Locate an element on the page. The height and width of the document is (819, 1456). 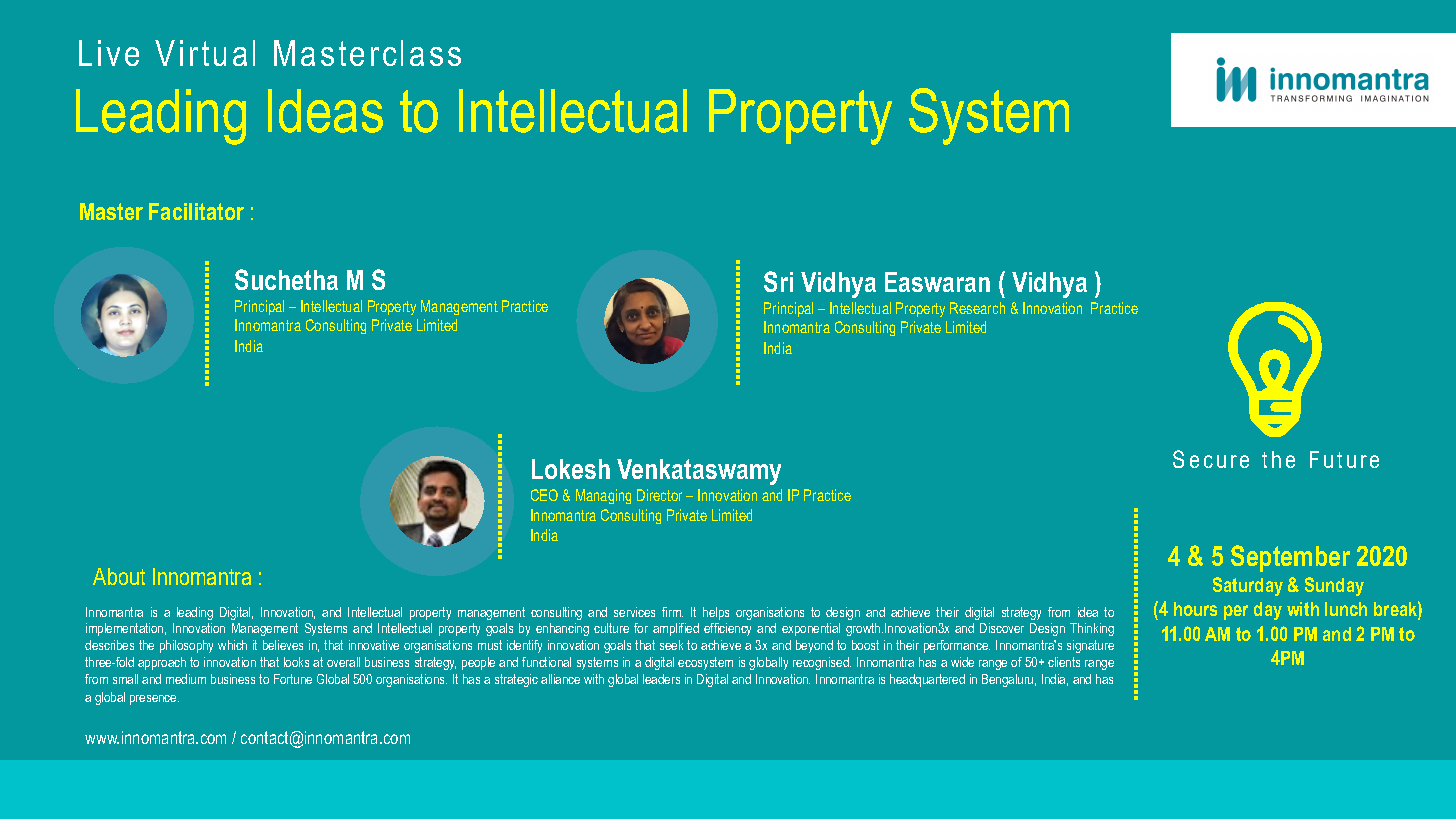
Fortune is located at coordinates (293, 679).
